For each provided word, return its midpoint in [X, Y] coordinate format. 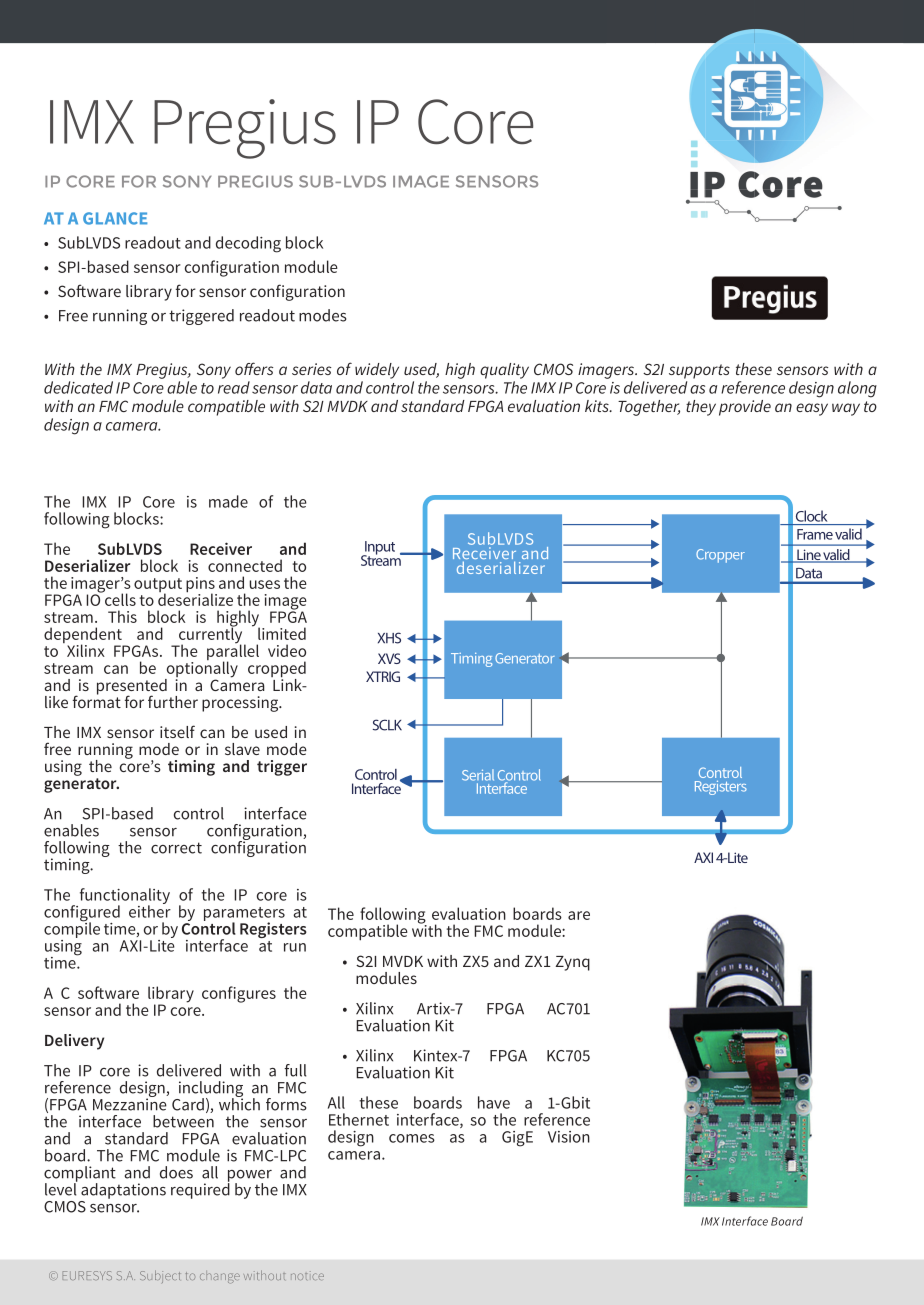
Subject [160, 1276]
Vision [569, 1137]
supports [699, 371]
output [158, 586]
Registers [273, 930]
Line [808, 556]
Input [379, 549]
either [150, 910]
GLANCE [115, 218]
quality [504, 371]
